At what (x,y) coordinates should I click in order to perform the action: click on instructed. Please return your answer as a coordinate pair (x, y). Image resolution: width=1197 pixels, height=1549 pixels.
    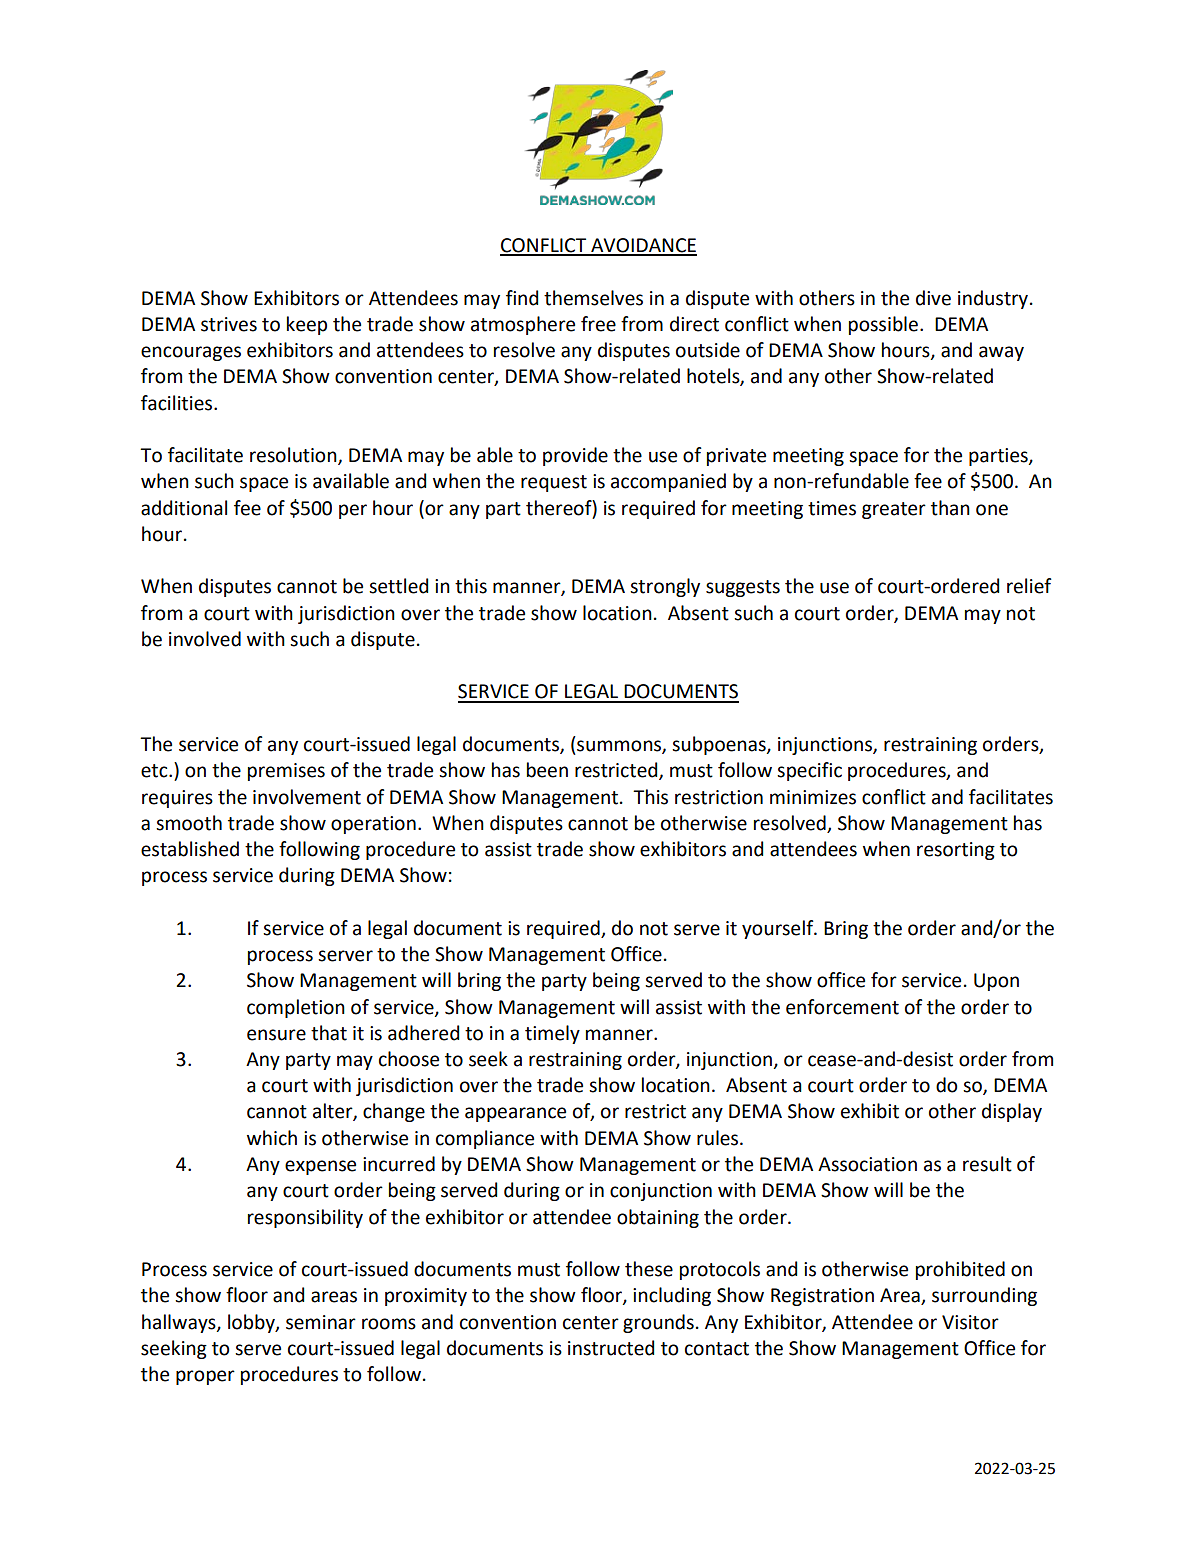
    Looking at the image, I should click on (611, 1348).
